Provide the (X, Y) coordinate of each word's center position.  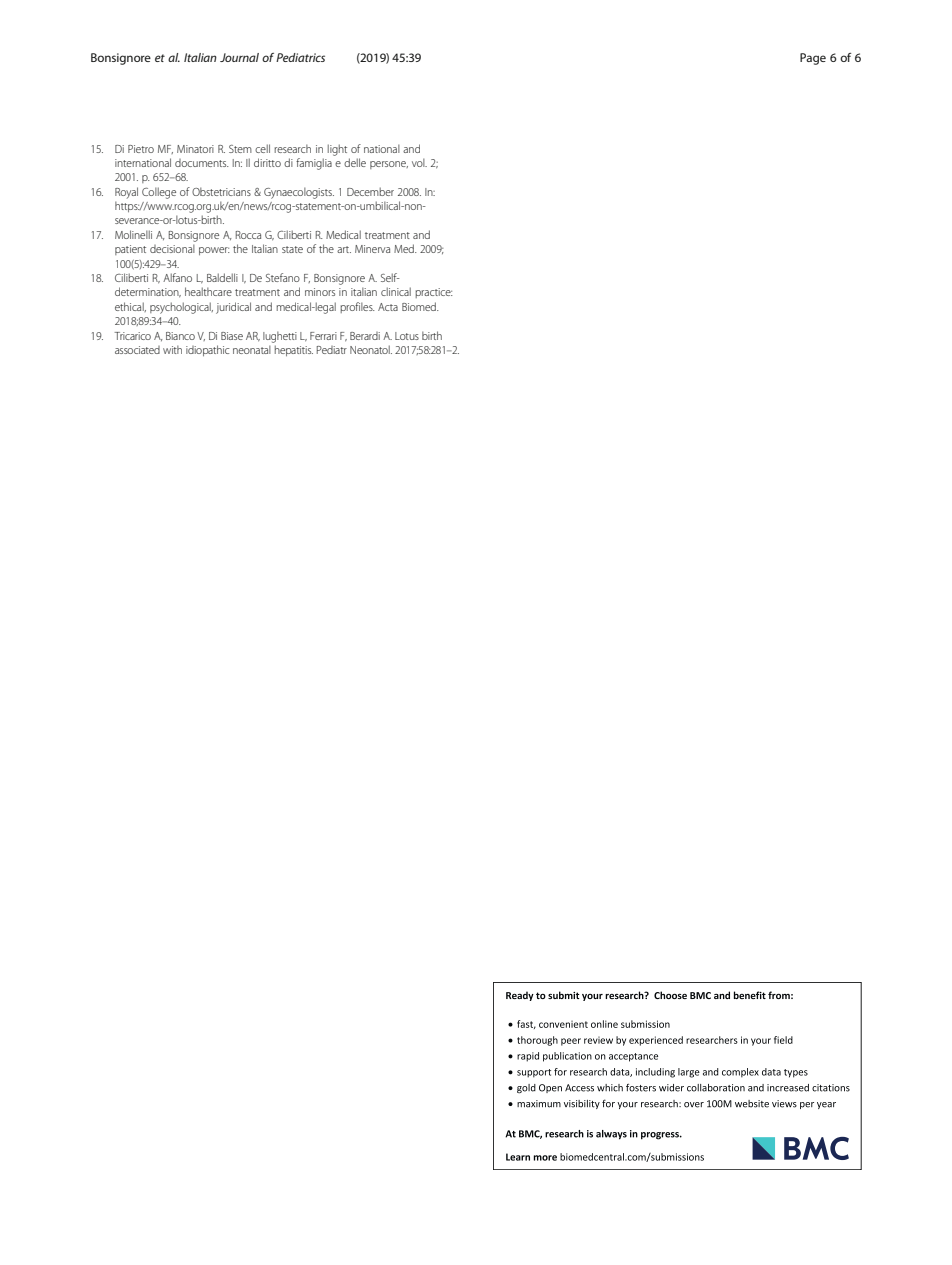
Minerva (372, 249)
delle (355, 162)
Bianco (180, 336)
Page (813, 59)
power (214, 251)
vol (419, 162)
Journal (239, 57)
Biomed (420, 306)
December (370, 191)
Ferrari (323, 336)
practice (434, 293)
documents (202, 163)
